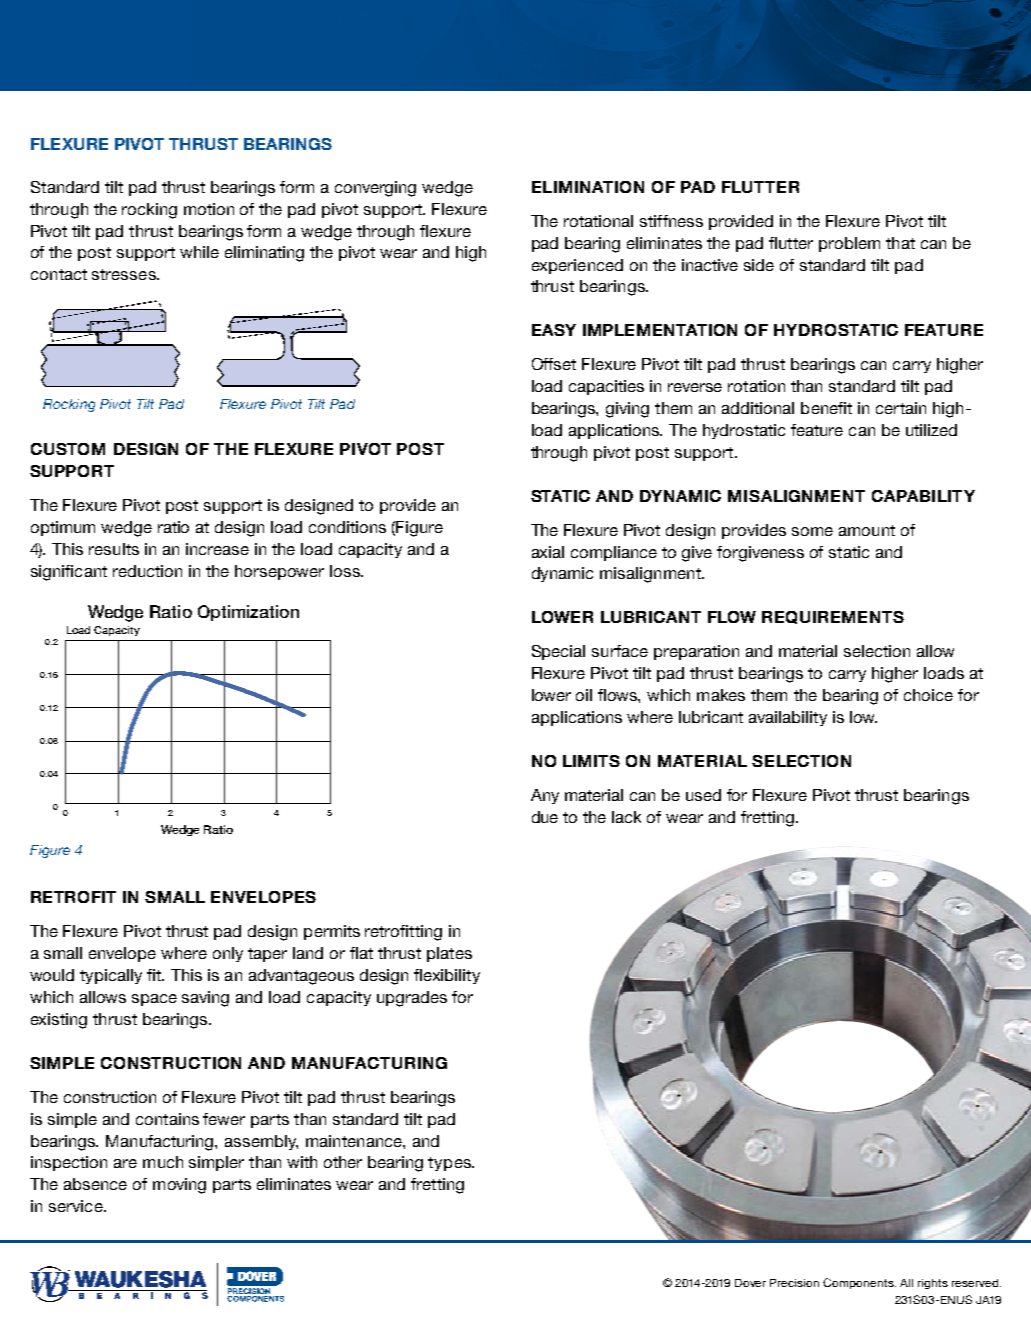  What do you see at coordinates (859, 1283) in the screenshot?
I see `Components` at bounding box center [859, 1283].
